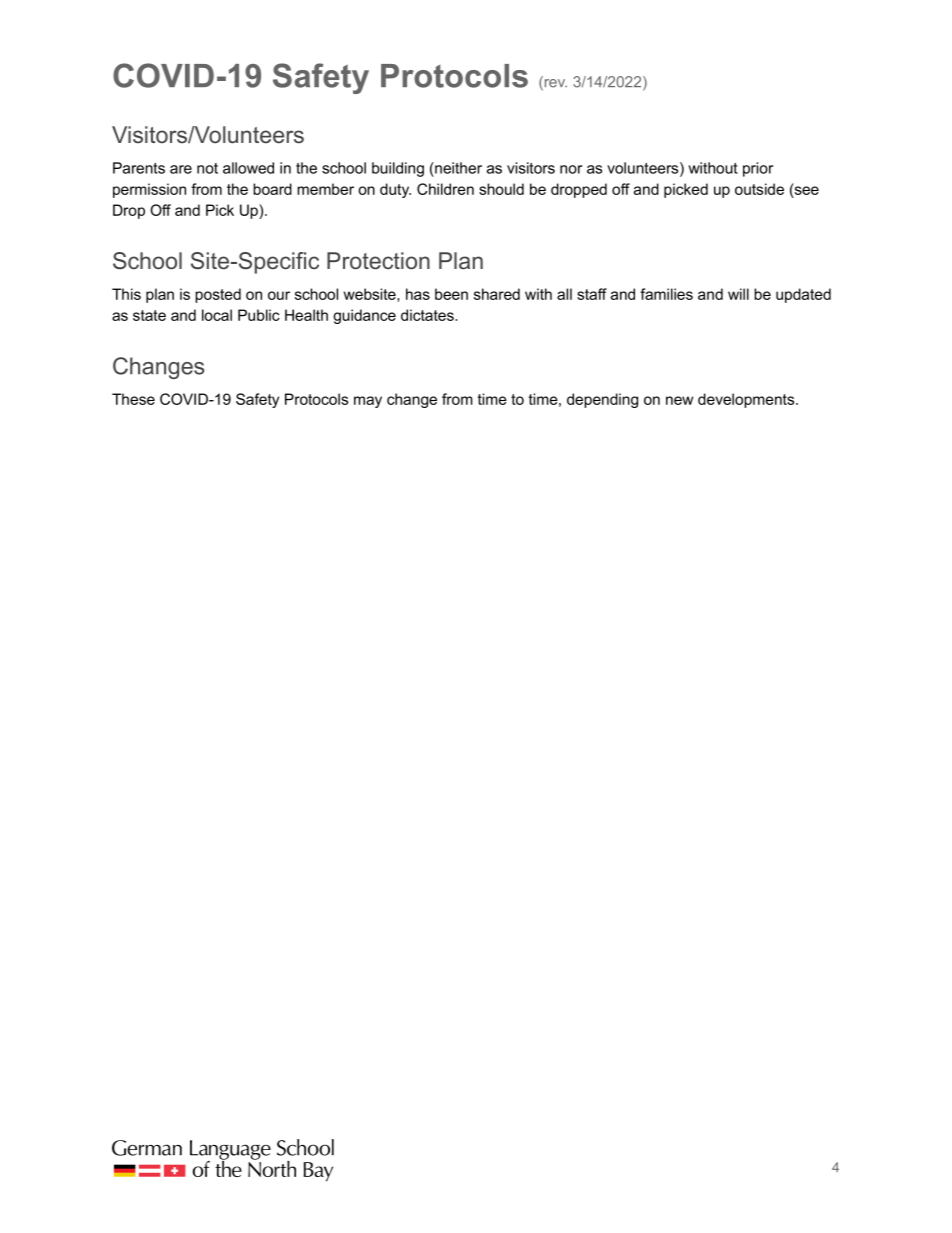  Describe the element at coordinates (759, 189) in the screenshot. I see `outside` at that location.
